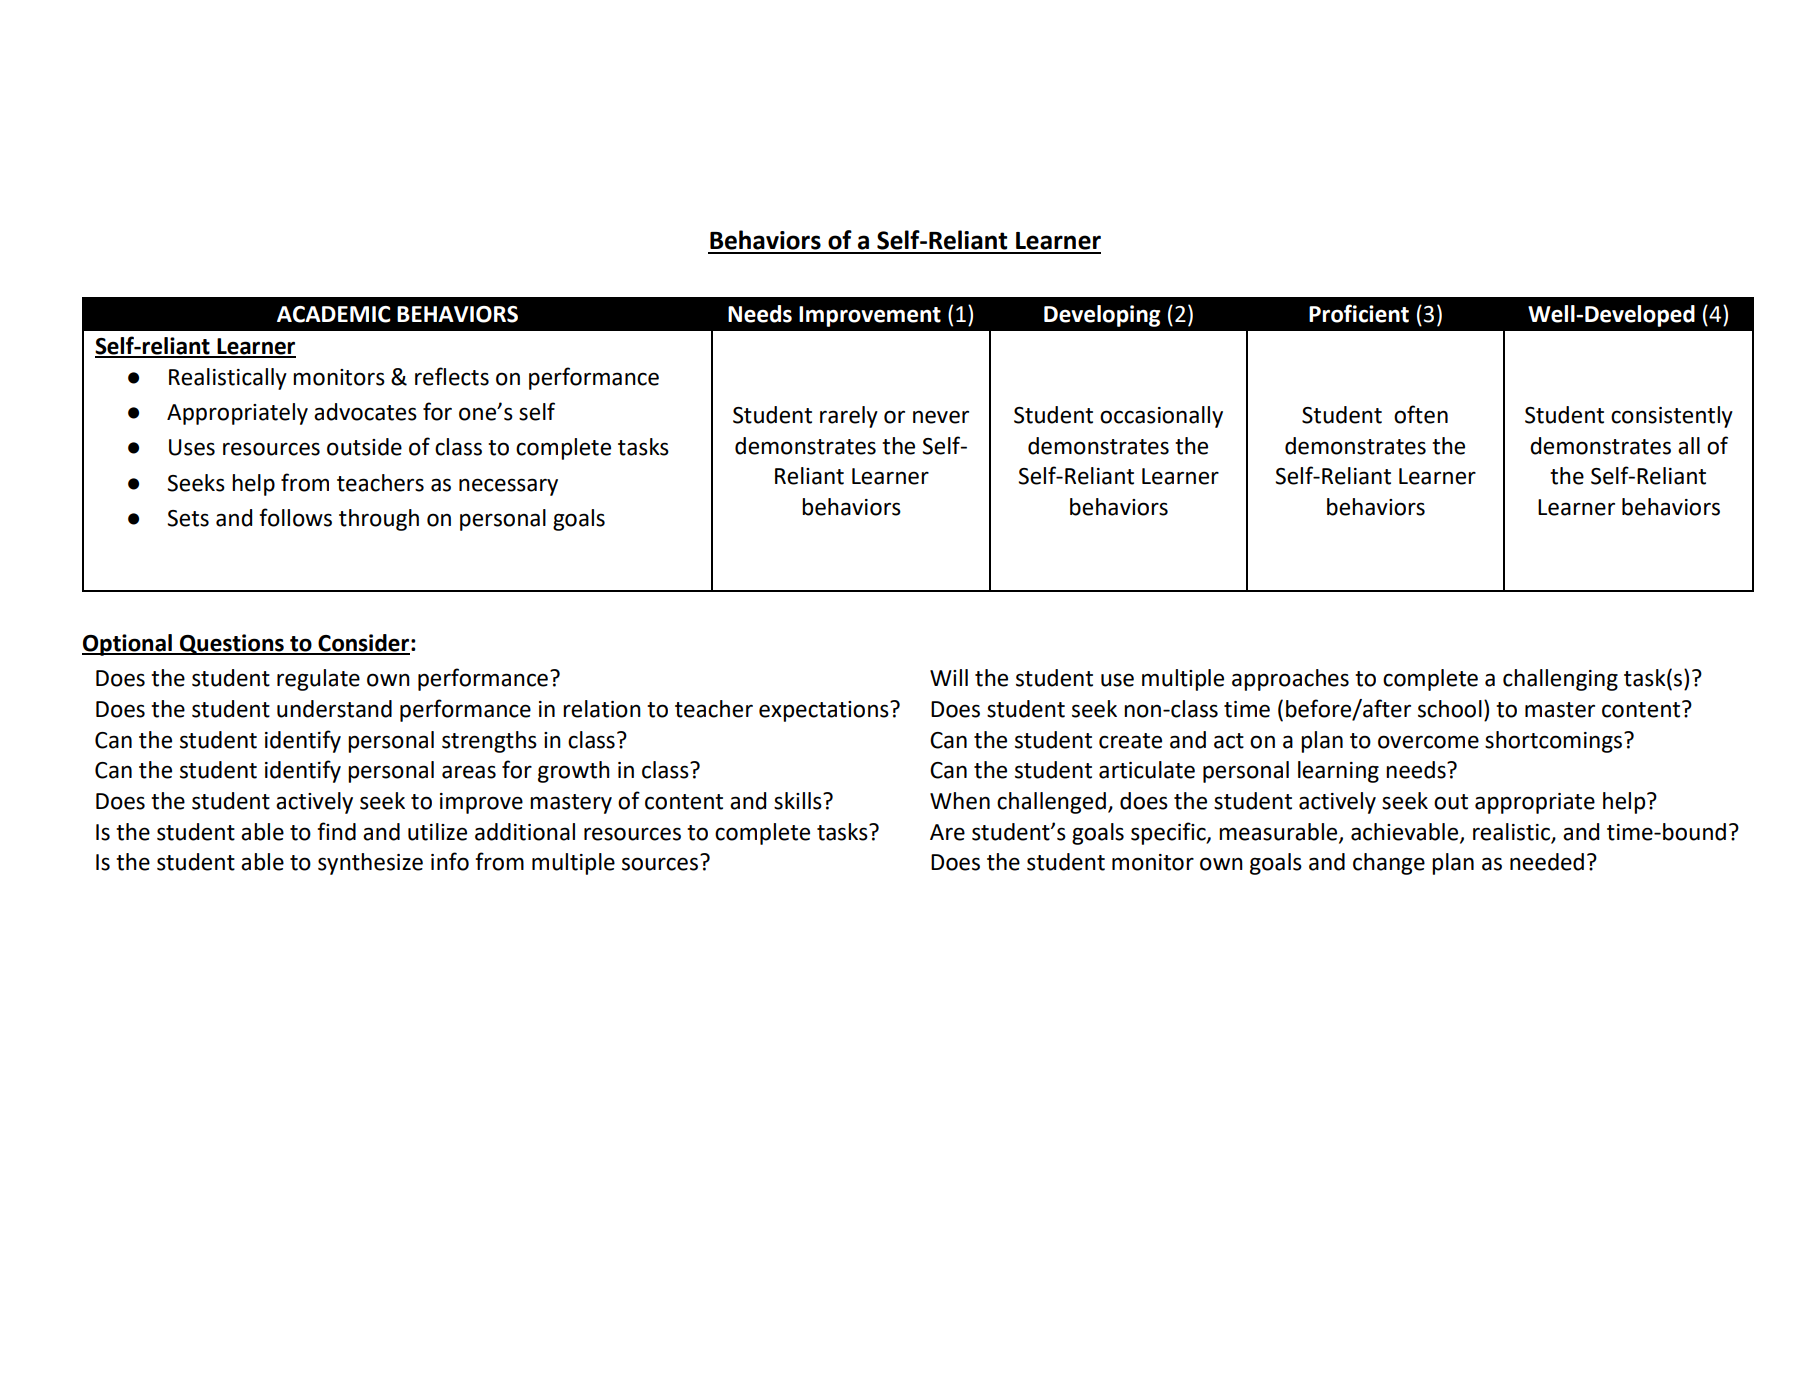 The width and height of the page is (1810, 1398). What do you see at coordinates (1102, 316) in the page?
I see `Developing` at bounding box center [1102, 316].
